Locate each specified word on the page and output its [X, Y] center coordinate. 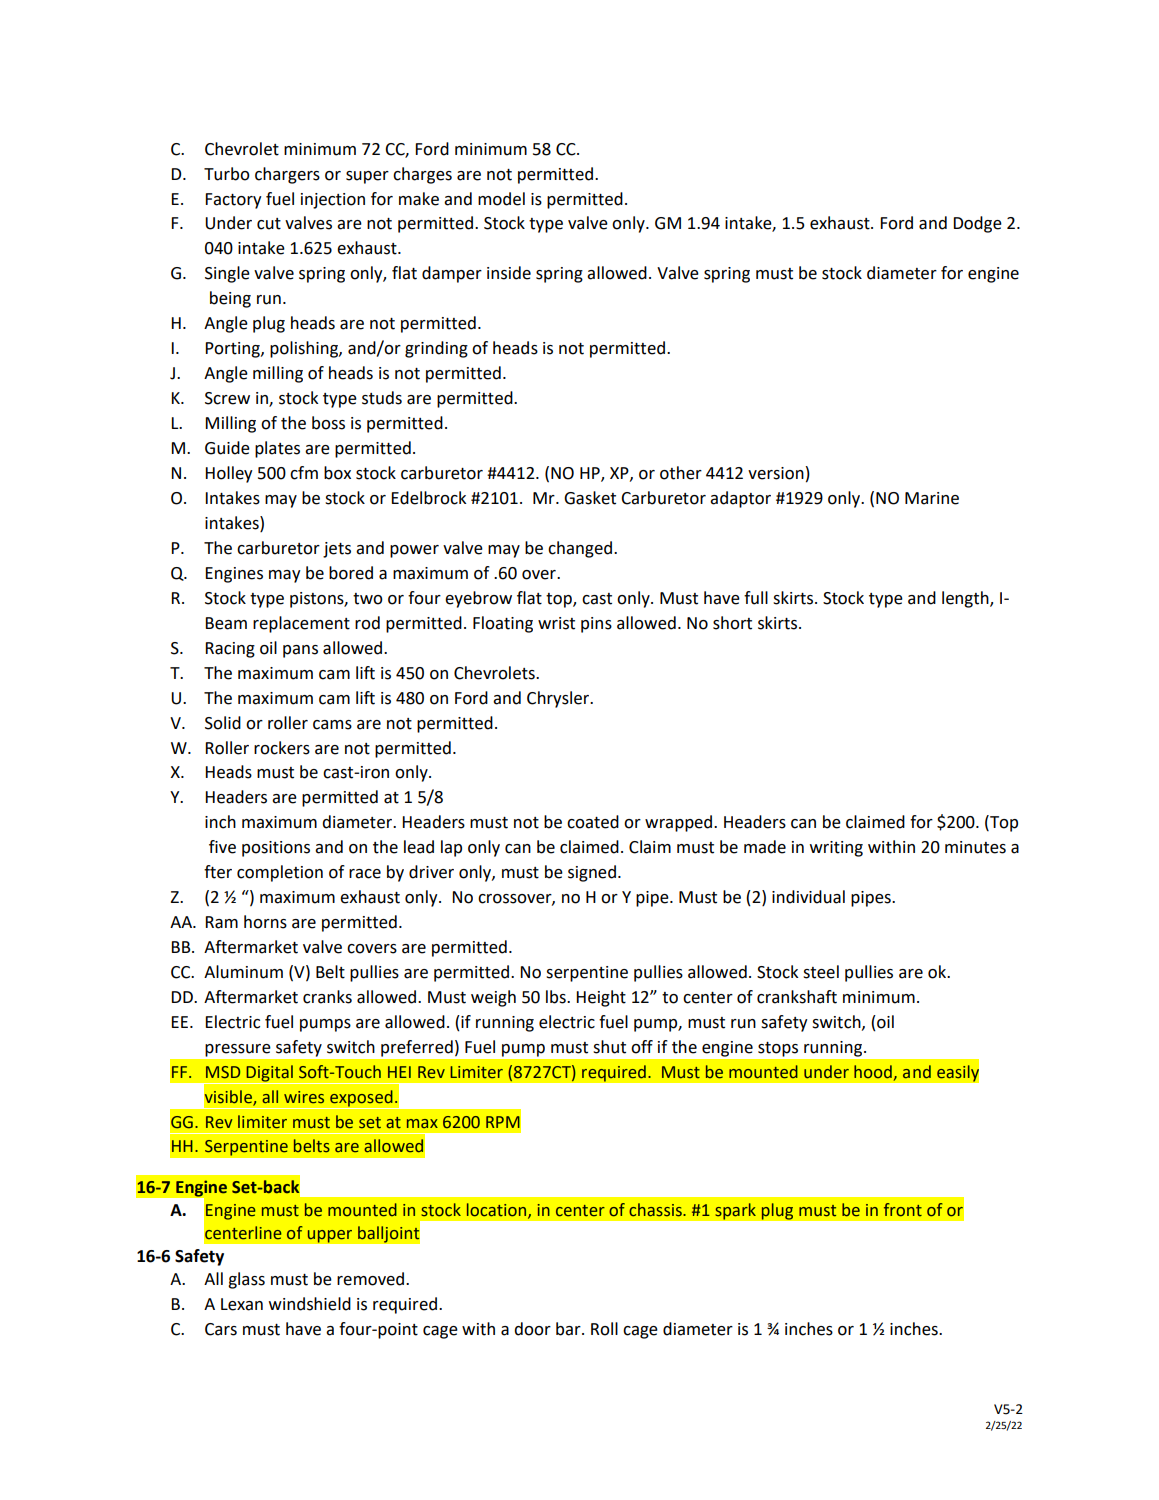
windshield [310, 1304]
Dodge [977, 224]
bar [569, 1329]
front [903, 1210]
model [501, 199]
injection [333, 201]
